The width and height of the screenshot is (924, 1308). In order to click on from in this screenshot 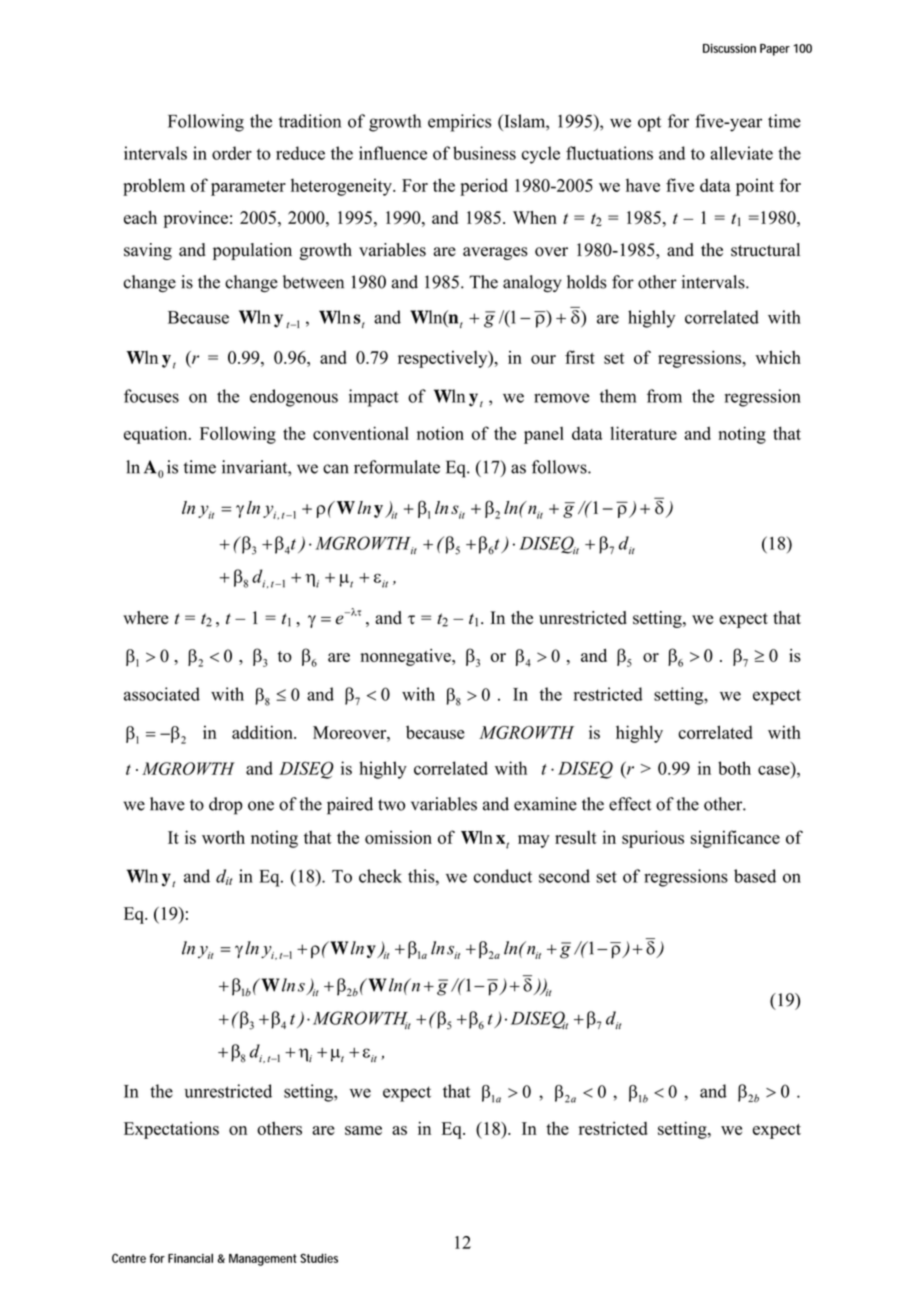, I will do `click(664, 396)`.
